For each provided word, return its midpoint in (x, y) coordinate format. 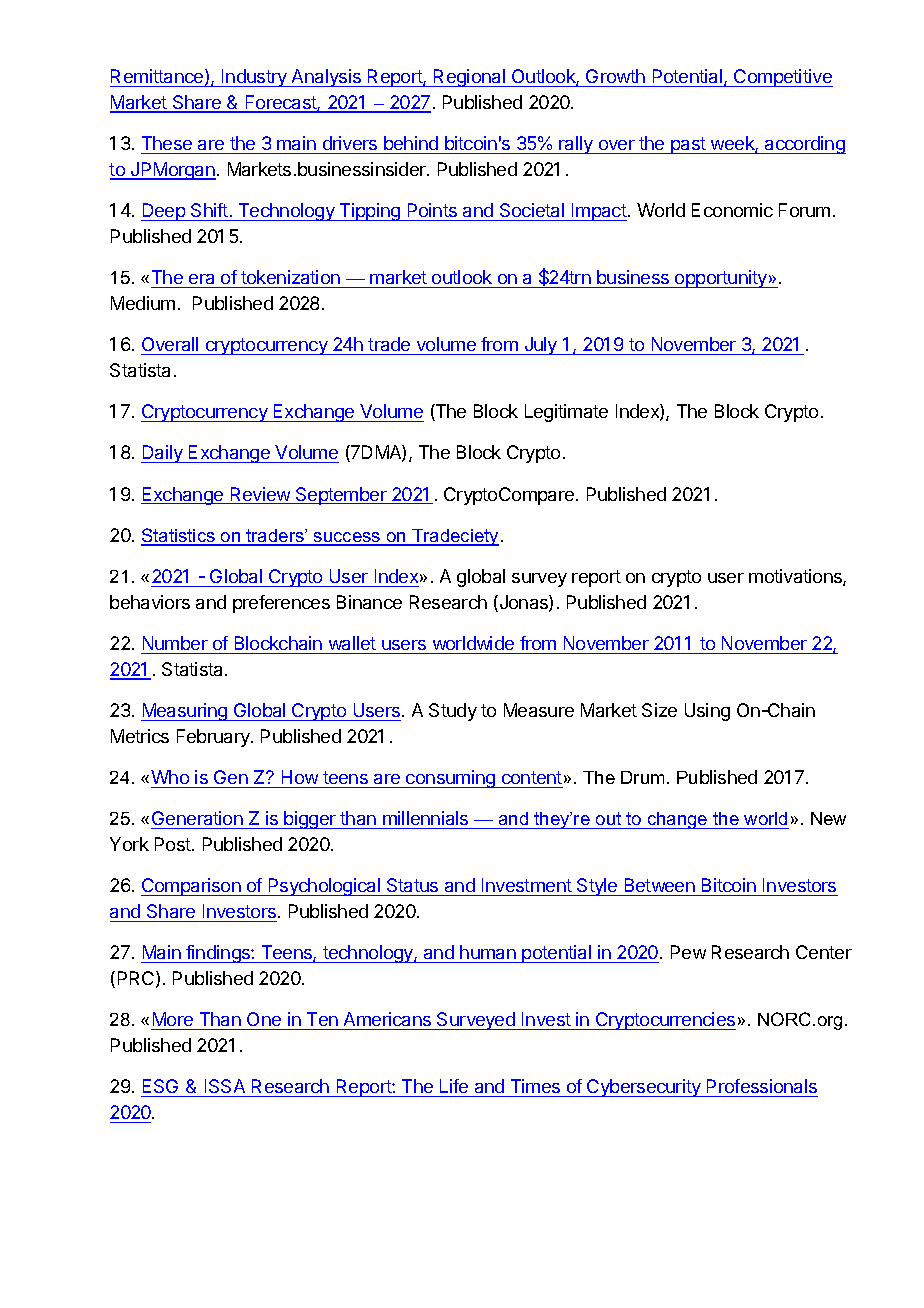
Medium (143, 303)
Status (413, 887)
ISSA (225, 1088)
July (541, 346)
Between (659, 887)
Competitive (782, 78)
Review (260, 495)
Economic (732, 210)
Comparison (192, 887)
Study (453, 712)
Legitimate (566, 413)
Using (707, 712)
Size (659, 710)
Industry (254, 78)
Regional (469, 78)
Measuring (185, 712)
